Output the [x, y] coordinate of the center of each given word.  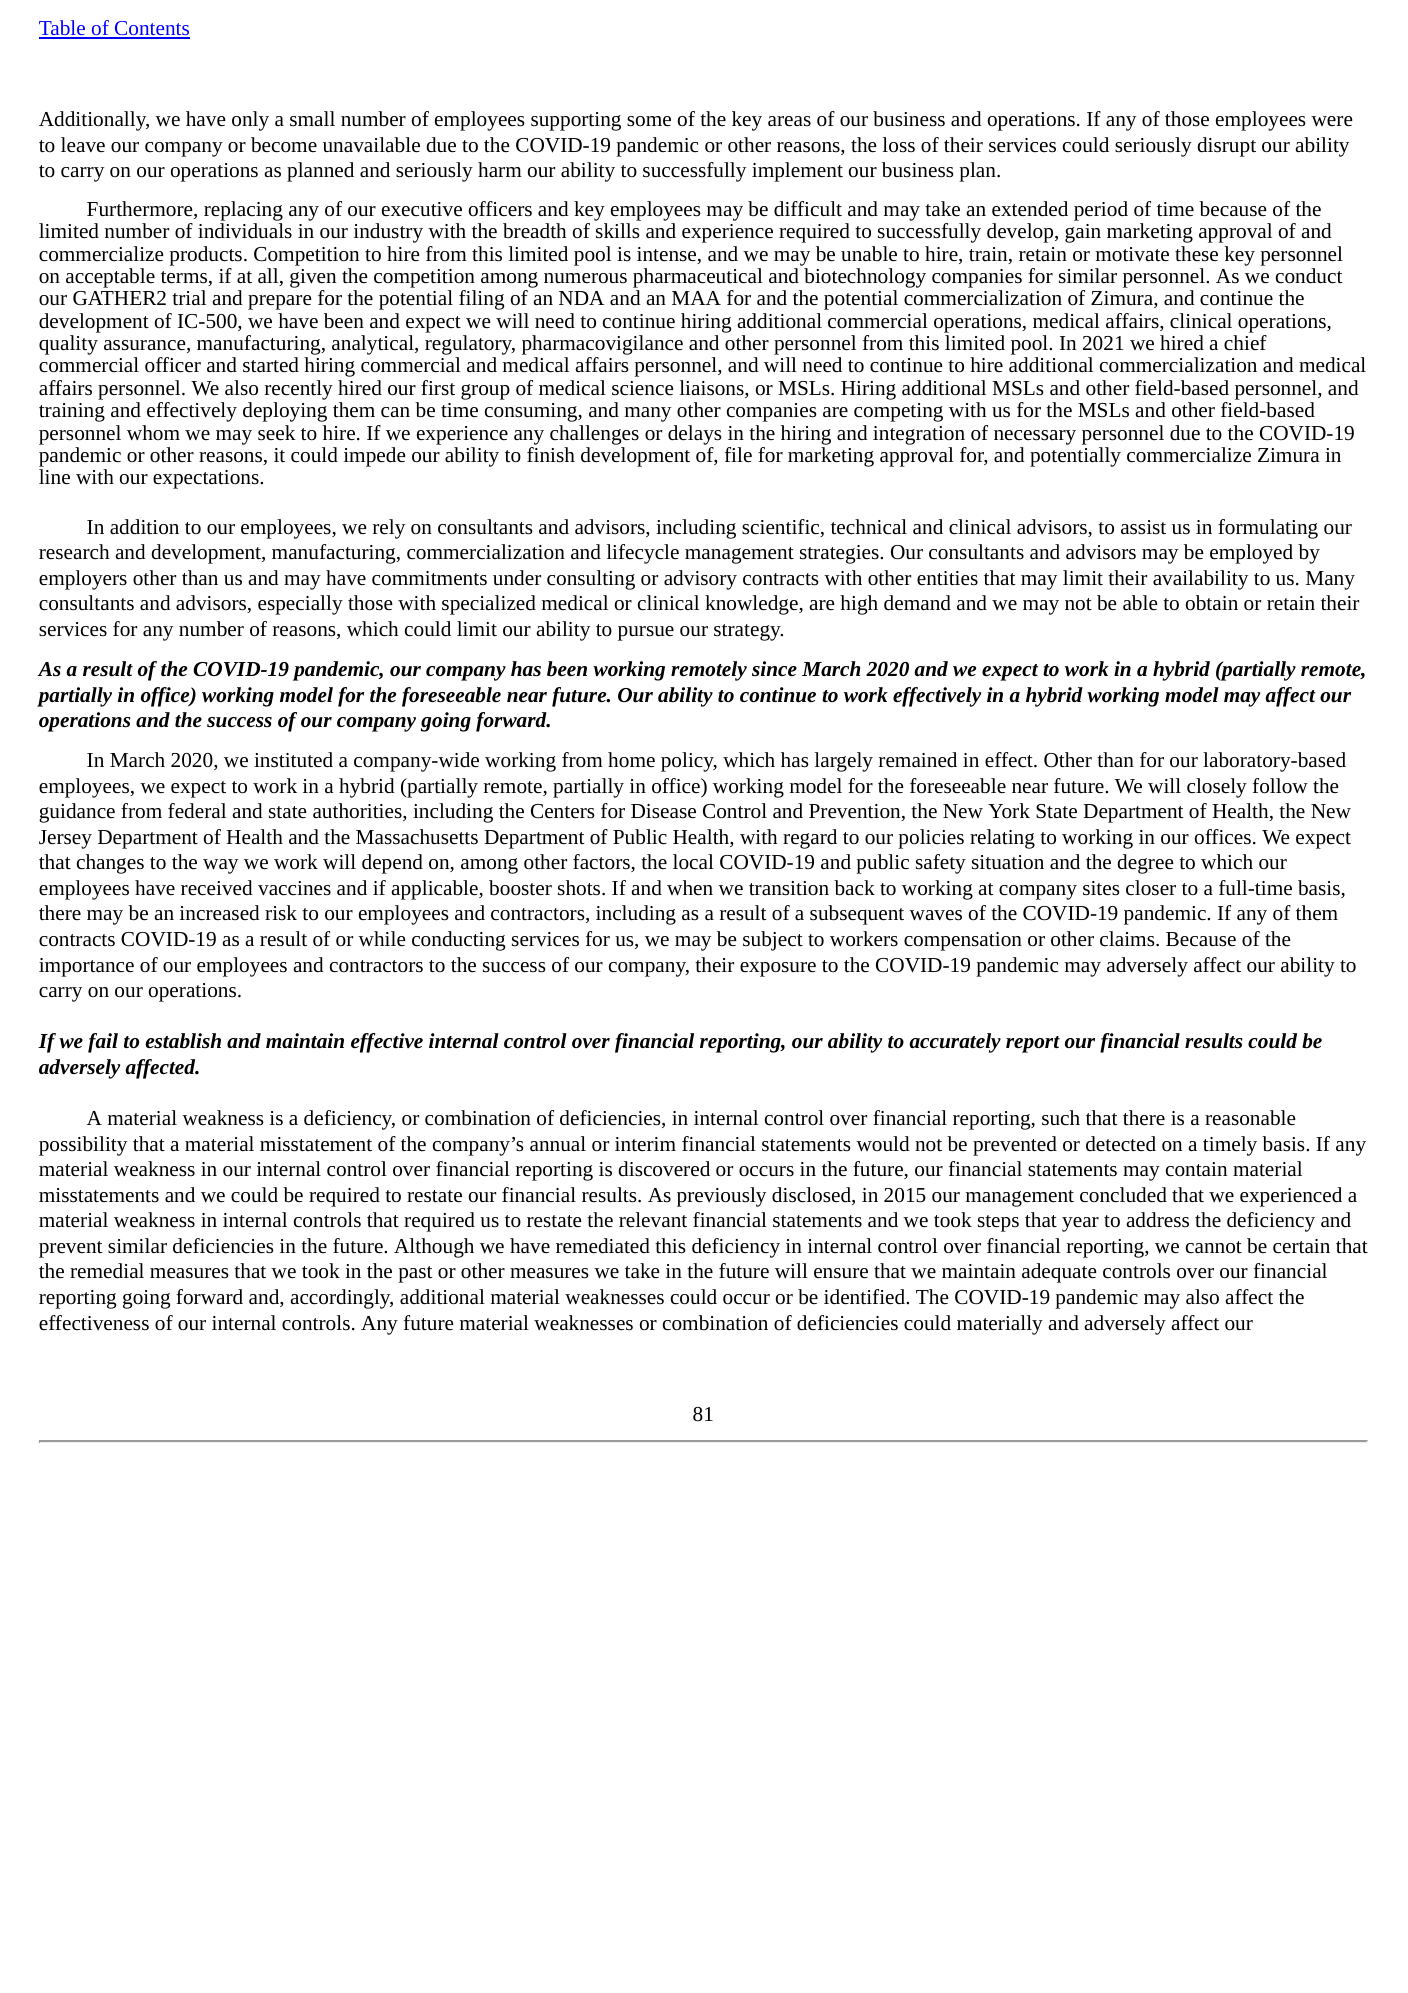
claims [1128, 938]
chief [1245, 342]
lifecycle [643, 554]
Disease [663, 811]
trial [189, 297]
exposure [778, 969]
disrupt [1226, 147]
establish [183, 1041]
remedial [107, 1270]
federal [197, 810]
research [74, 551]
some [649, 121]
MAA [696, 298]
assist [1143, 527]
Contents [151, 29]
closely [1217, 788]
